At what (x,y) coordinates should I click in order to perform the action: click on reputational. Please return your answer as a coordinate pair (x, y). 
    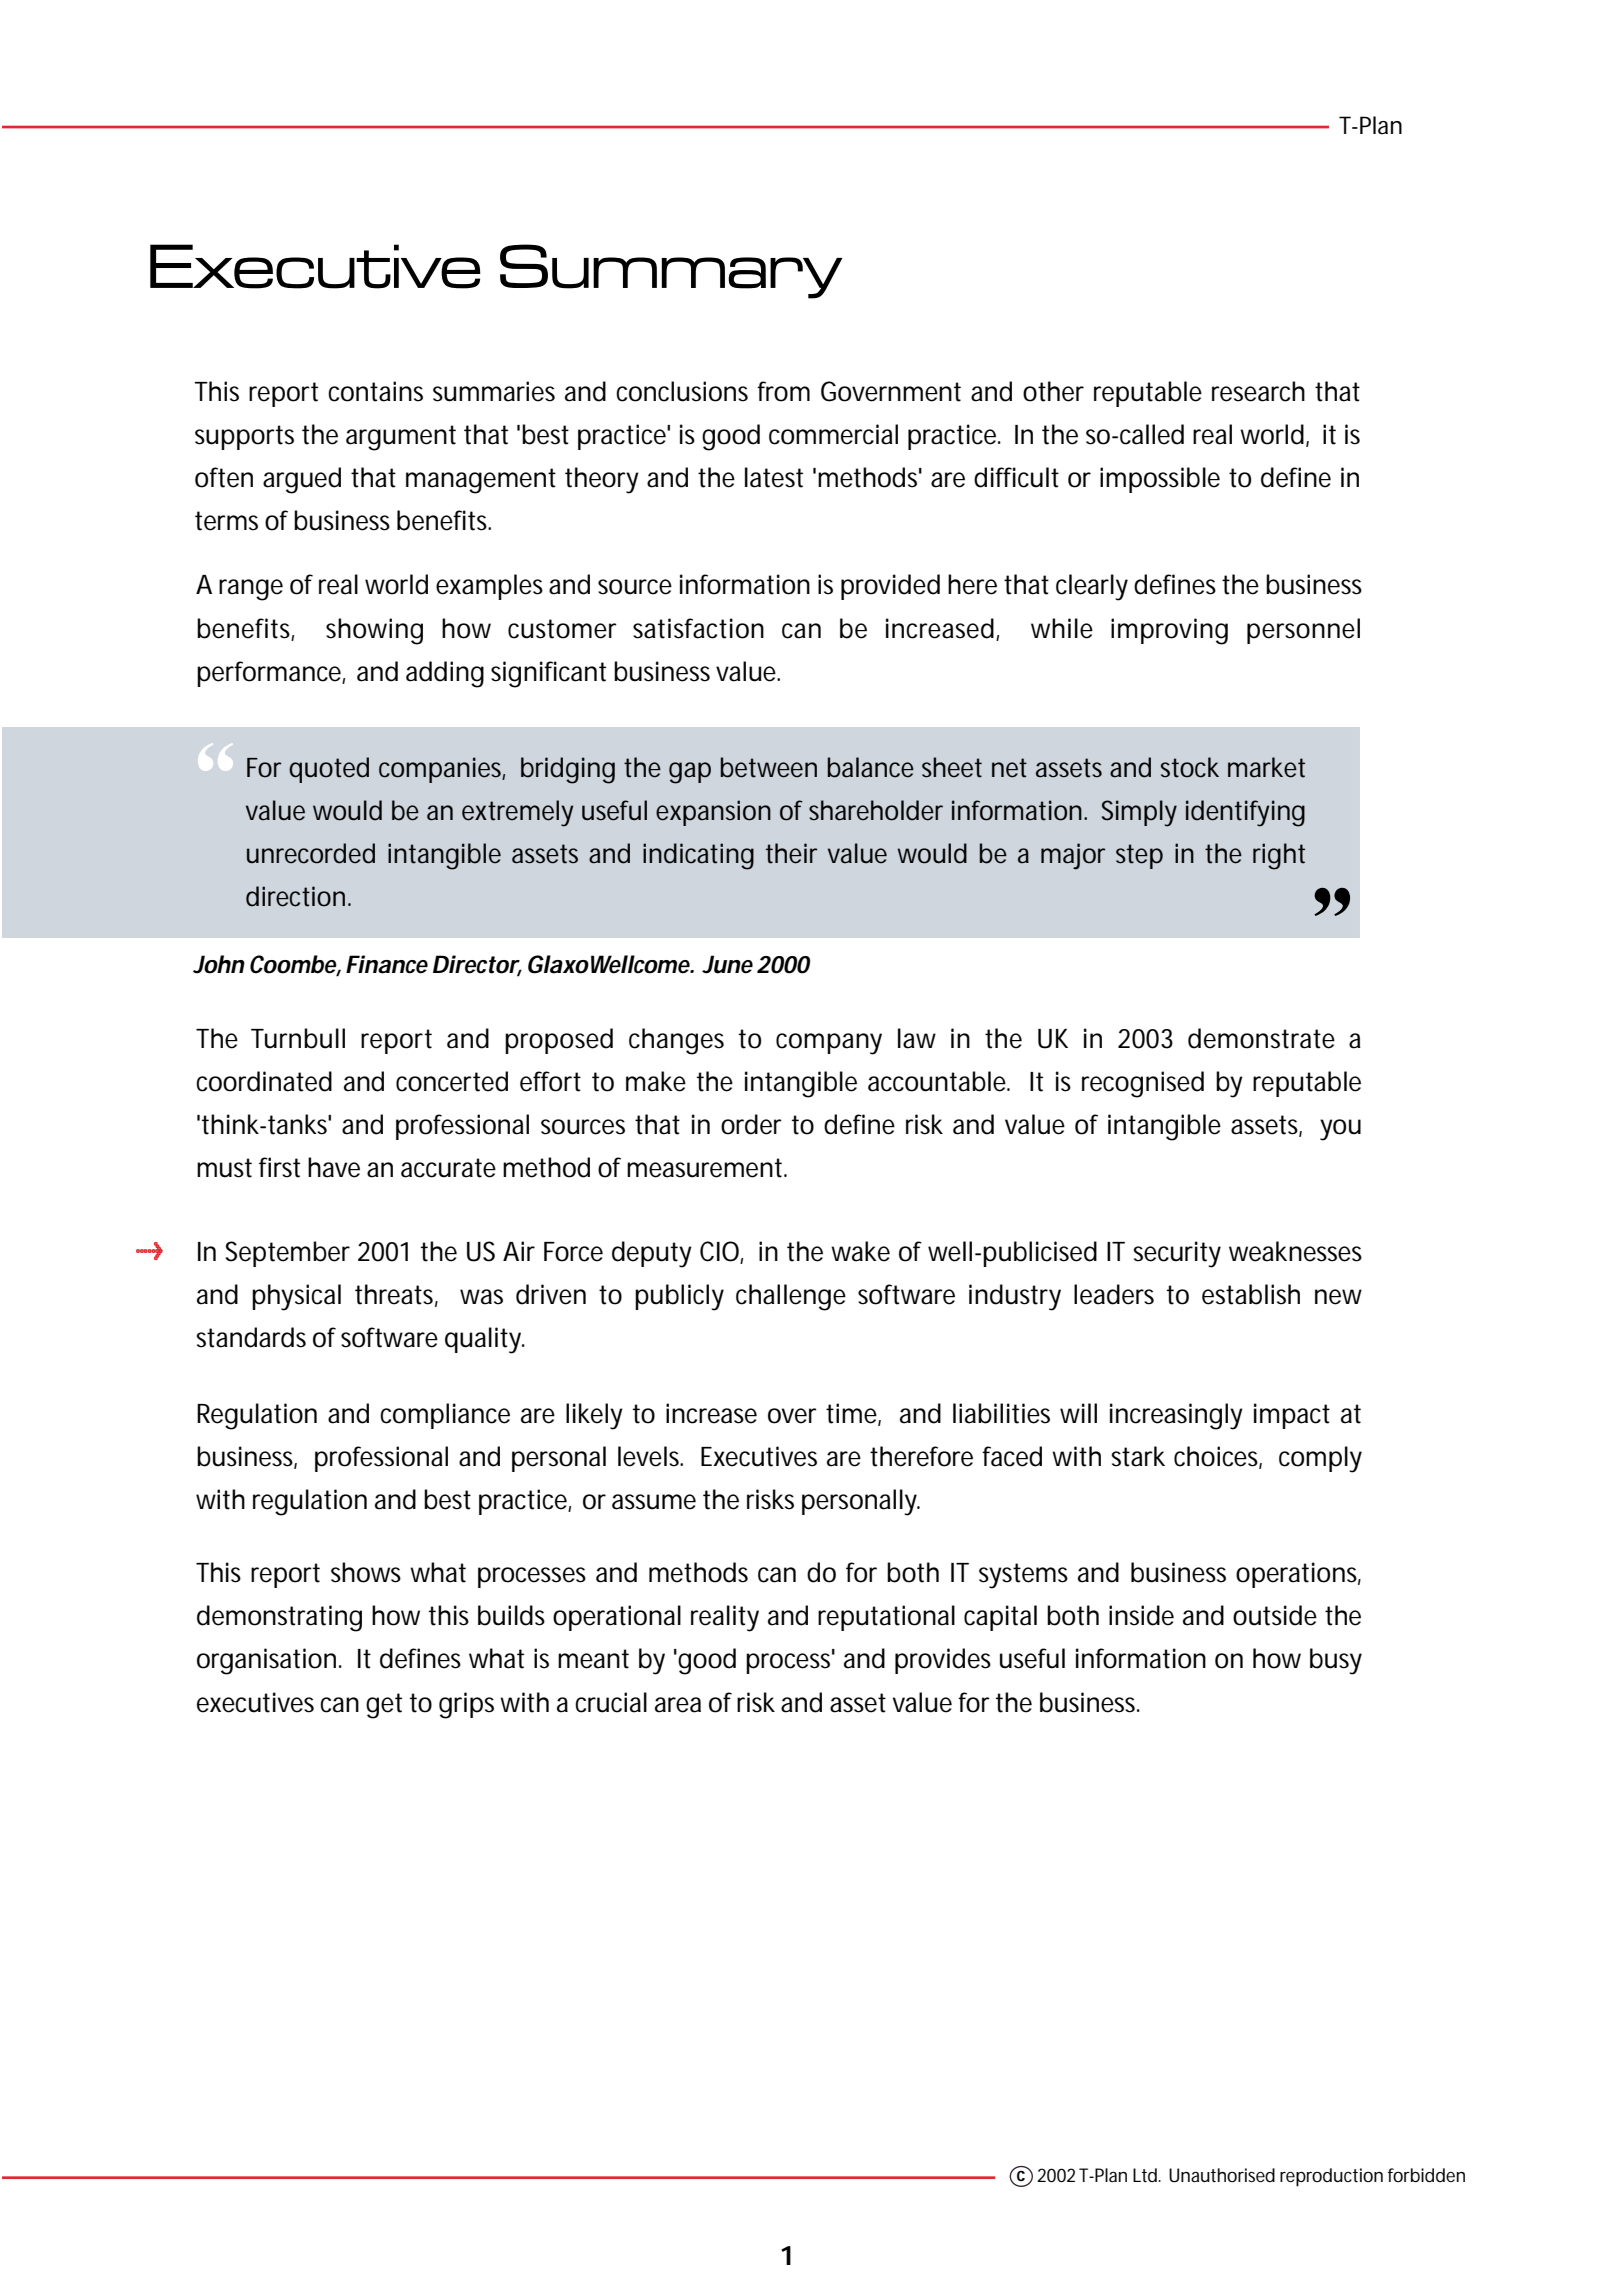
    Looking at the image, I should click on (886, 1618).
